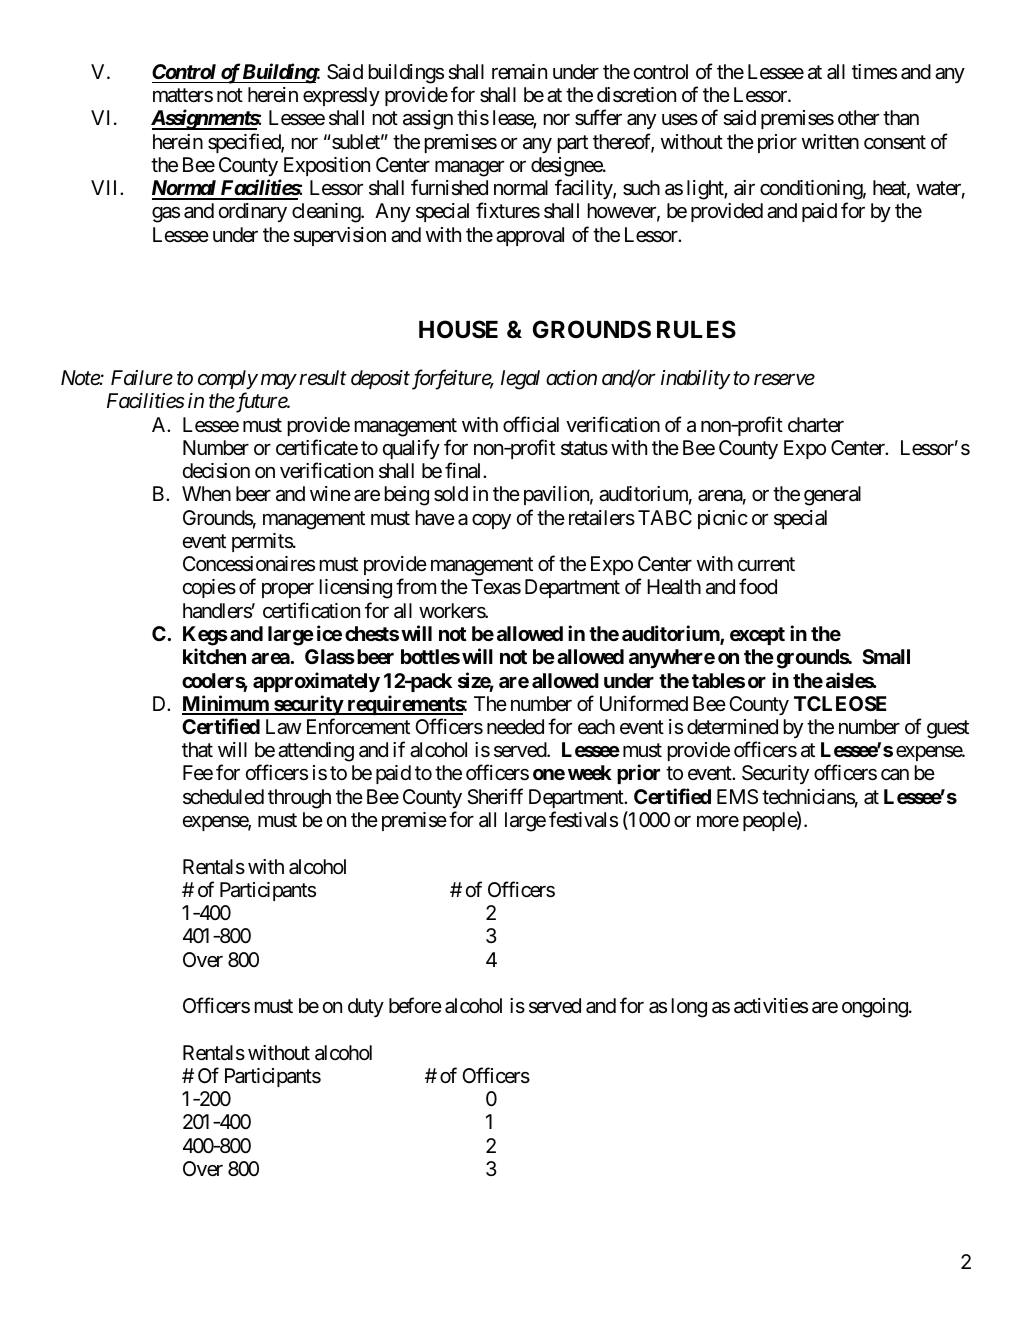 This screenshot has height=1335, width=1031. What do you see at coordinates (832, 496) in the screenshot?
I see `general` at bounding box center [832, 496].
